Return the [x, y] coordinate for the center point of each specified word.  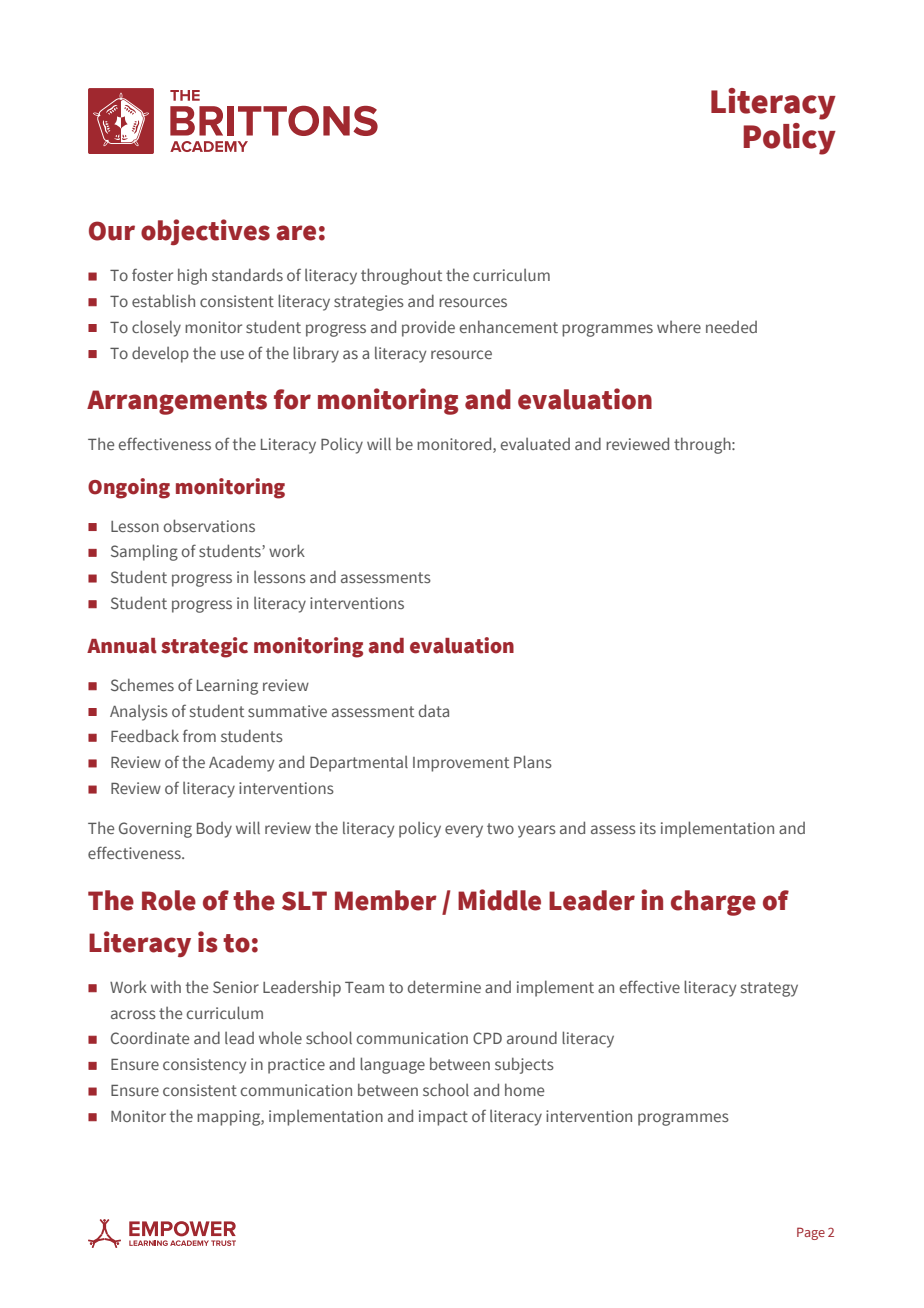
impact [443, 1118]
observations [209, 525]
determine [444, 986]
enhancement [509, 326]
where [679, 327]
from [199, 735]
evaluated [535, 444]
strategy [769, 989]
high [192, 276]
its [648, 828]
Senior [236, 987]
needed [731, 327]
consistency [204, 1066]
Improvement [461, 764]
